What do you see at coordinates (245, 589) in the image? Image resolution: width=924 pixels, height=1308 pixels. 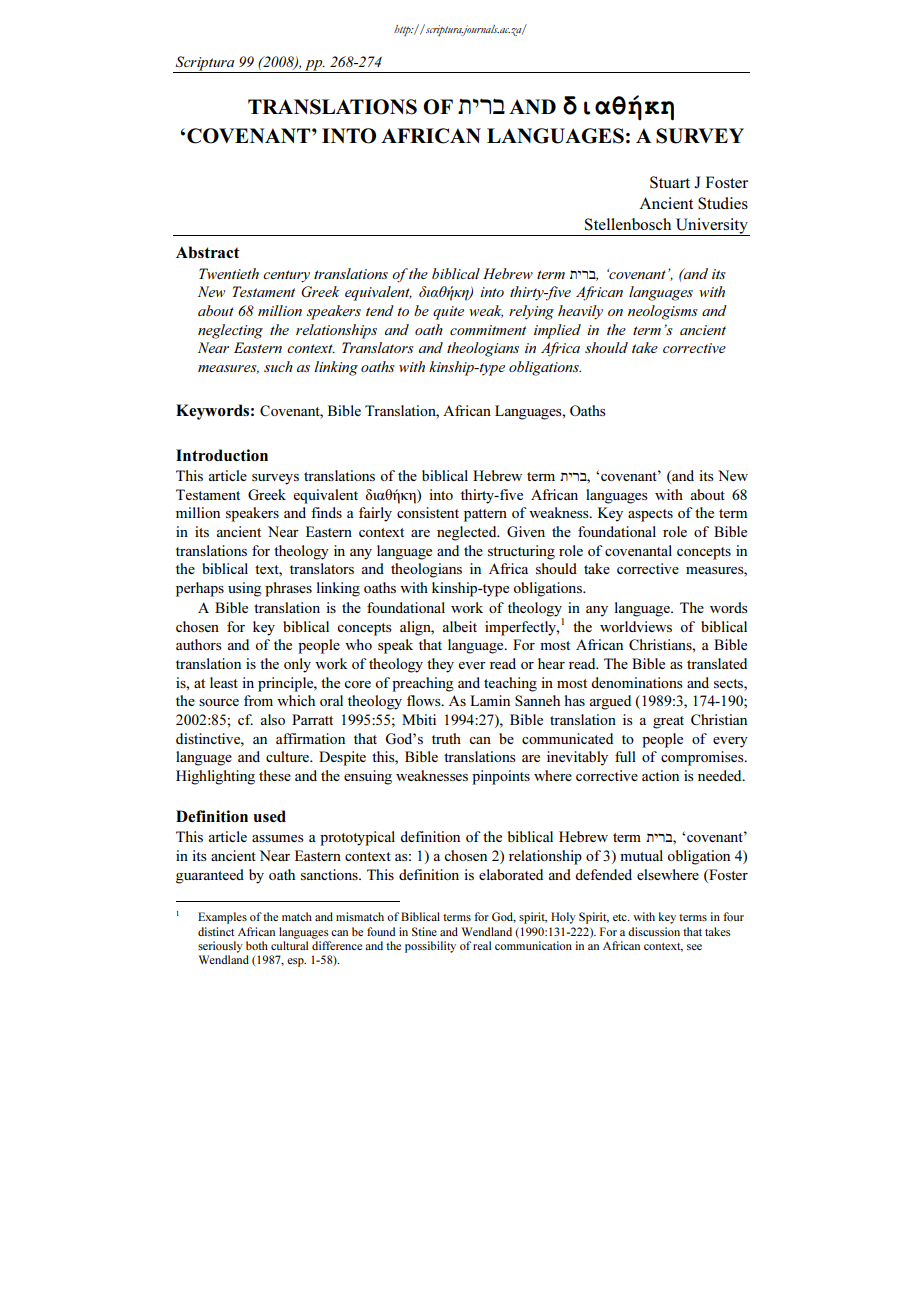 I see `using` at bounding box center [245, 589].
